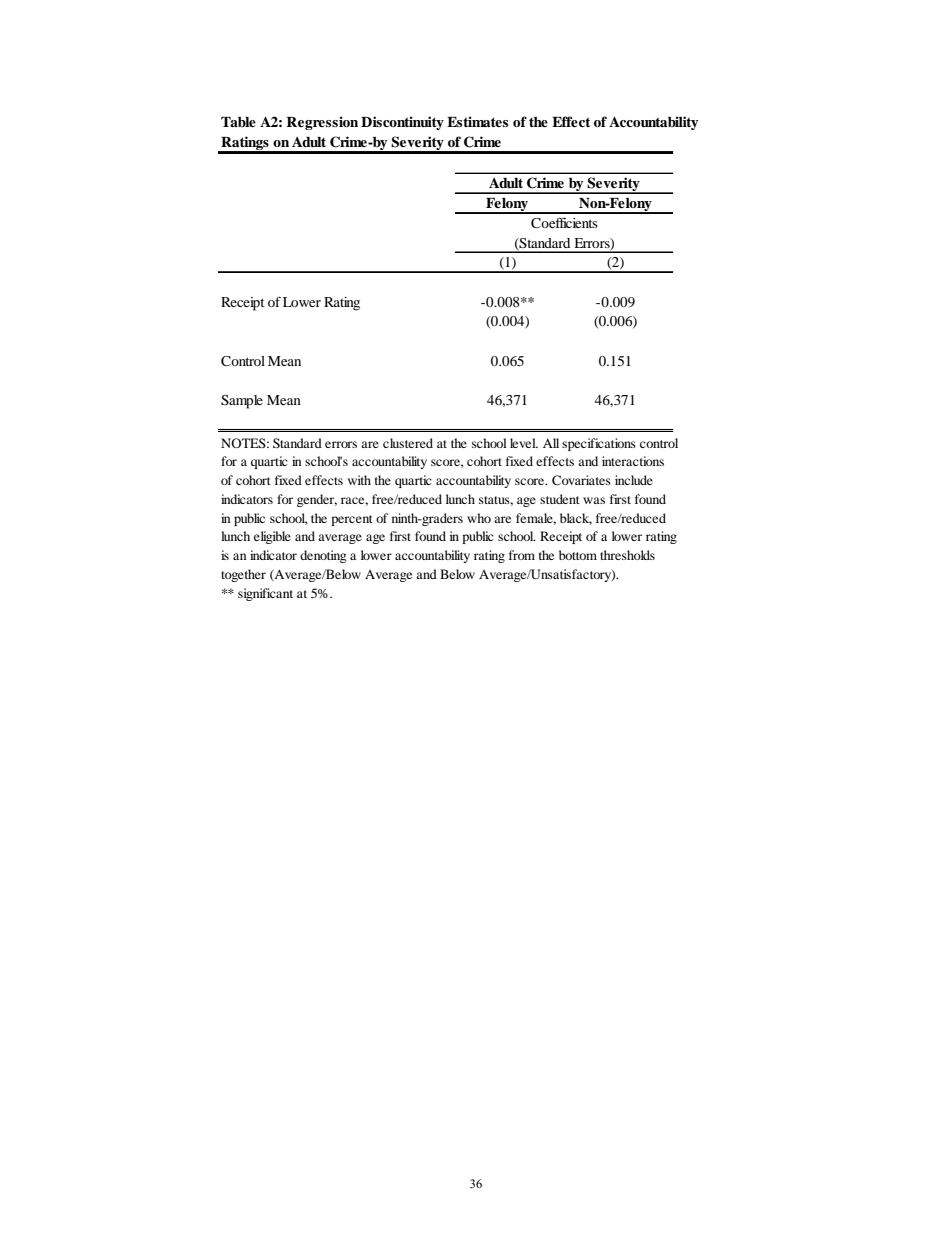 This screenshot has height=1233, width=952. I want to click on Regression, so click(322, 123).
